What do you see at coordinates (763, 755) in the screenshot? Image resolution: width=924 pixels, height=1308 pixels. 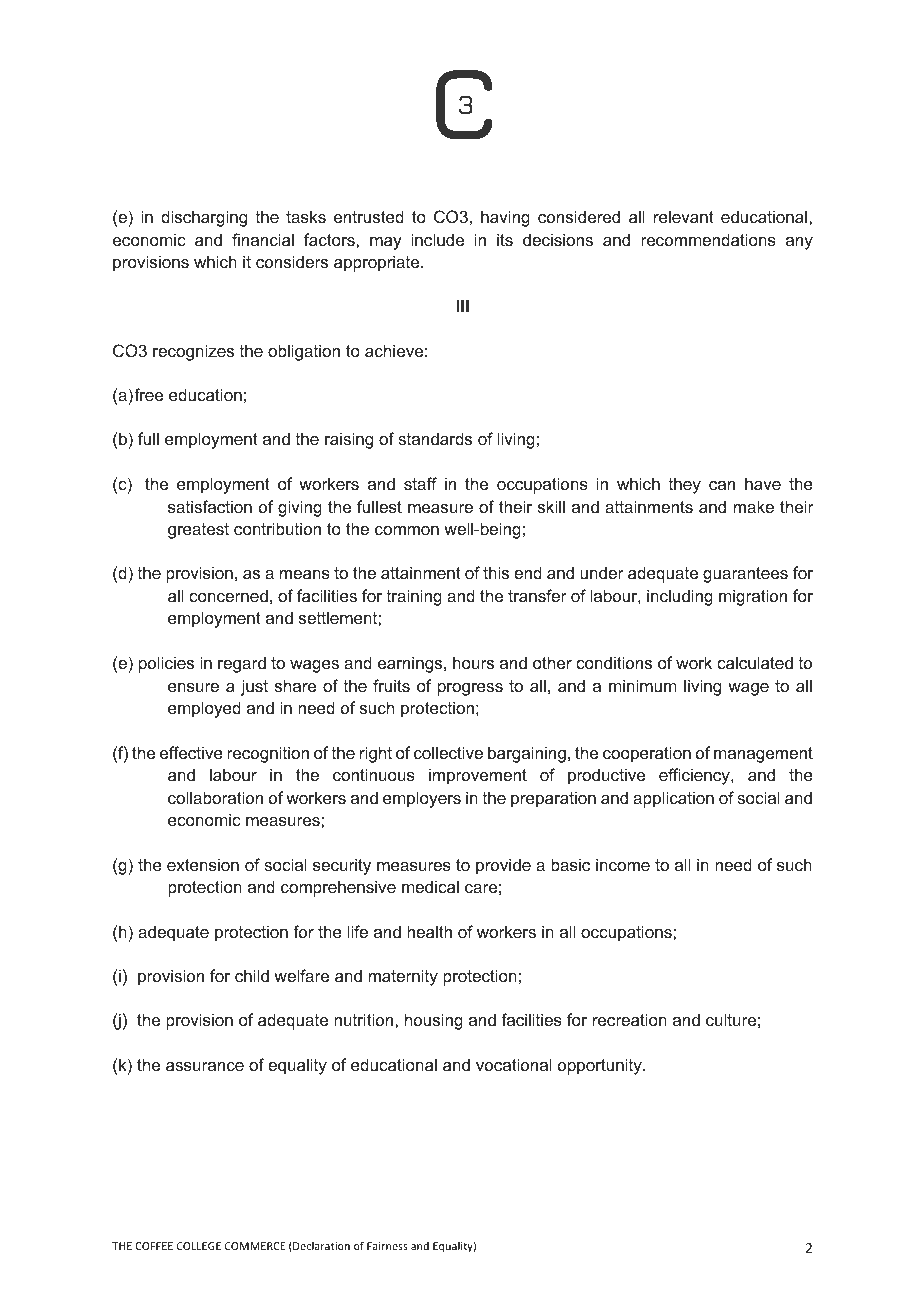 I see `management` at bounding box center [763, 755].
